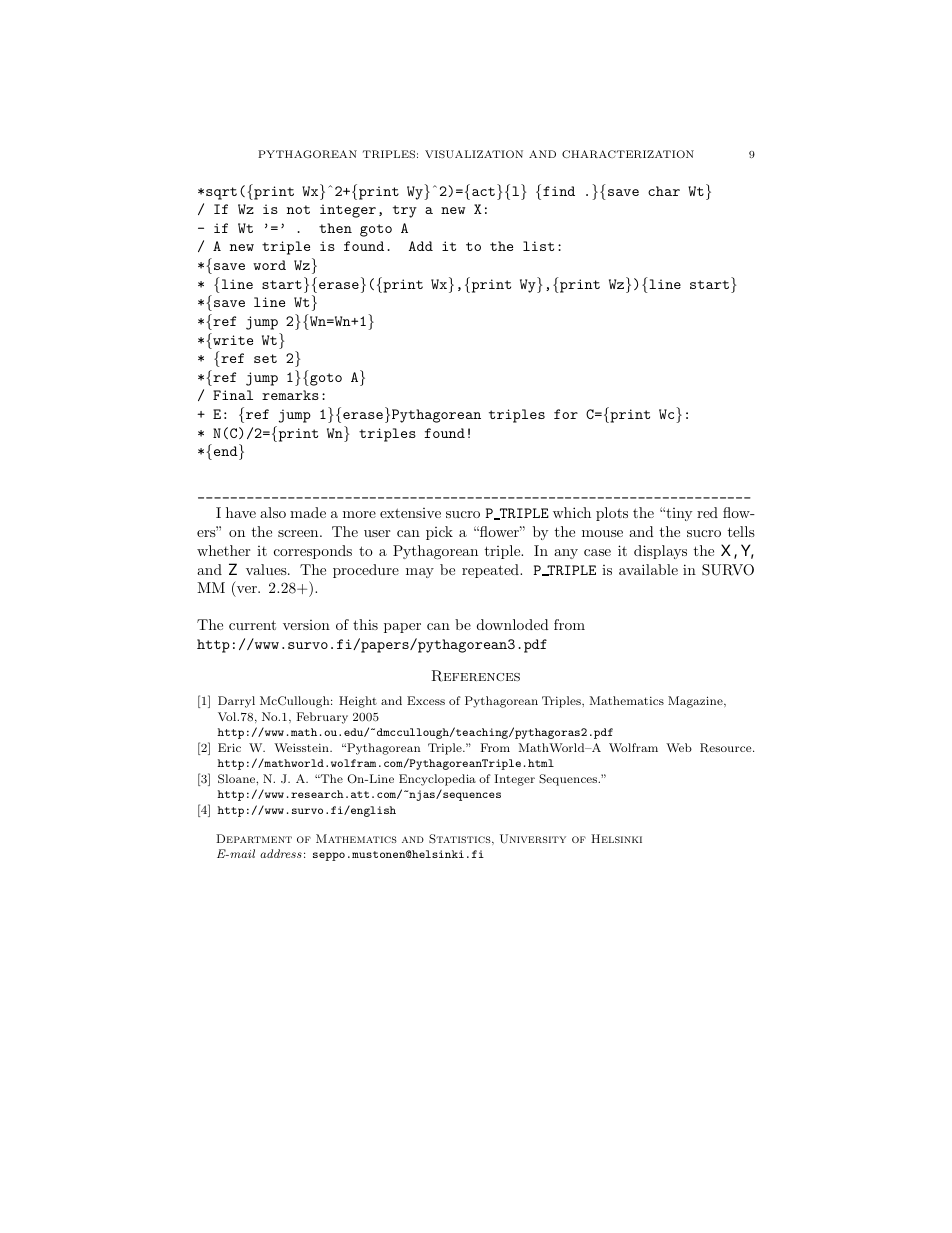  What do you see at coordinates (298, 209) in the screenshot?
I see `not` at bounding box center [298, 209].
